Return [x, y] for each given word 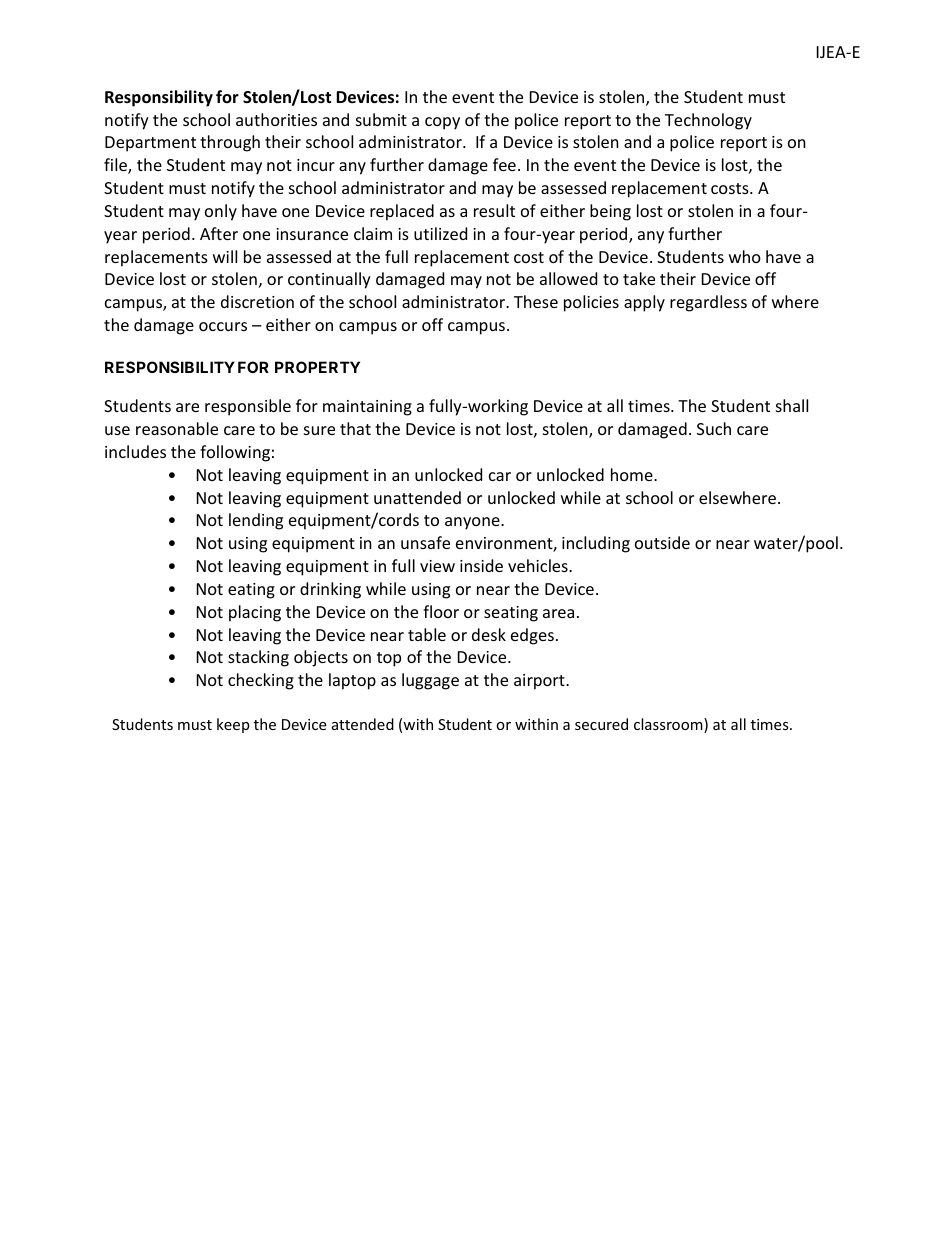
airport [540, 682]
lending [256, 521]
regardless [708, 303]
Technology [708, 121]
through [230, 143]
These [536, 301]
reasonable [177, 428]
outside [662, 542]
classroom [669, 725]
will [225, 256]
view [437, 566]
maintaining [367, 408]
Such [714, 428]
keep [233, 725]
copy [442, 123]
